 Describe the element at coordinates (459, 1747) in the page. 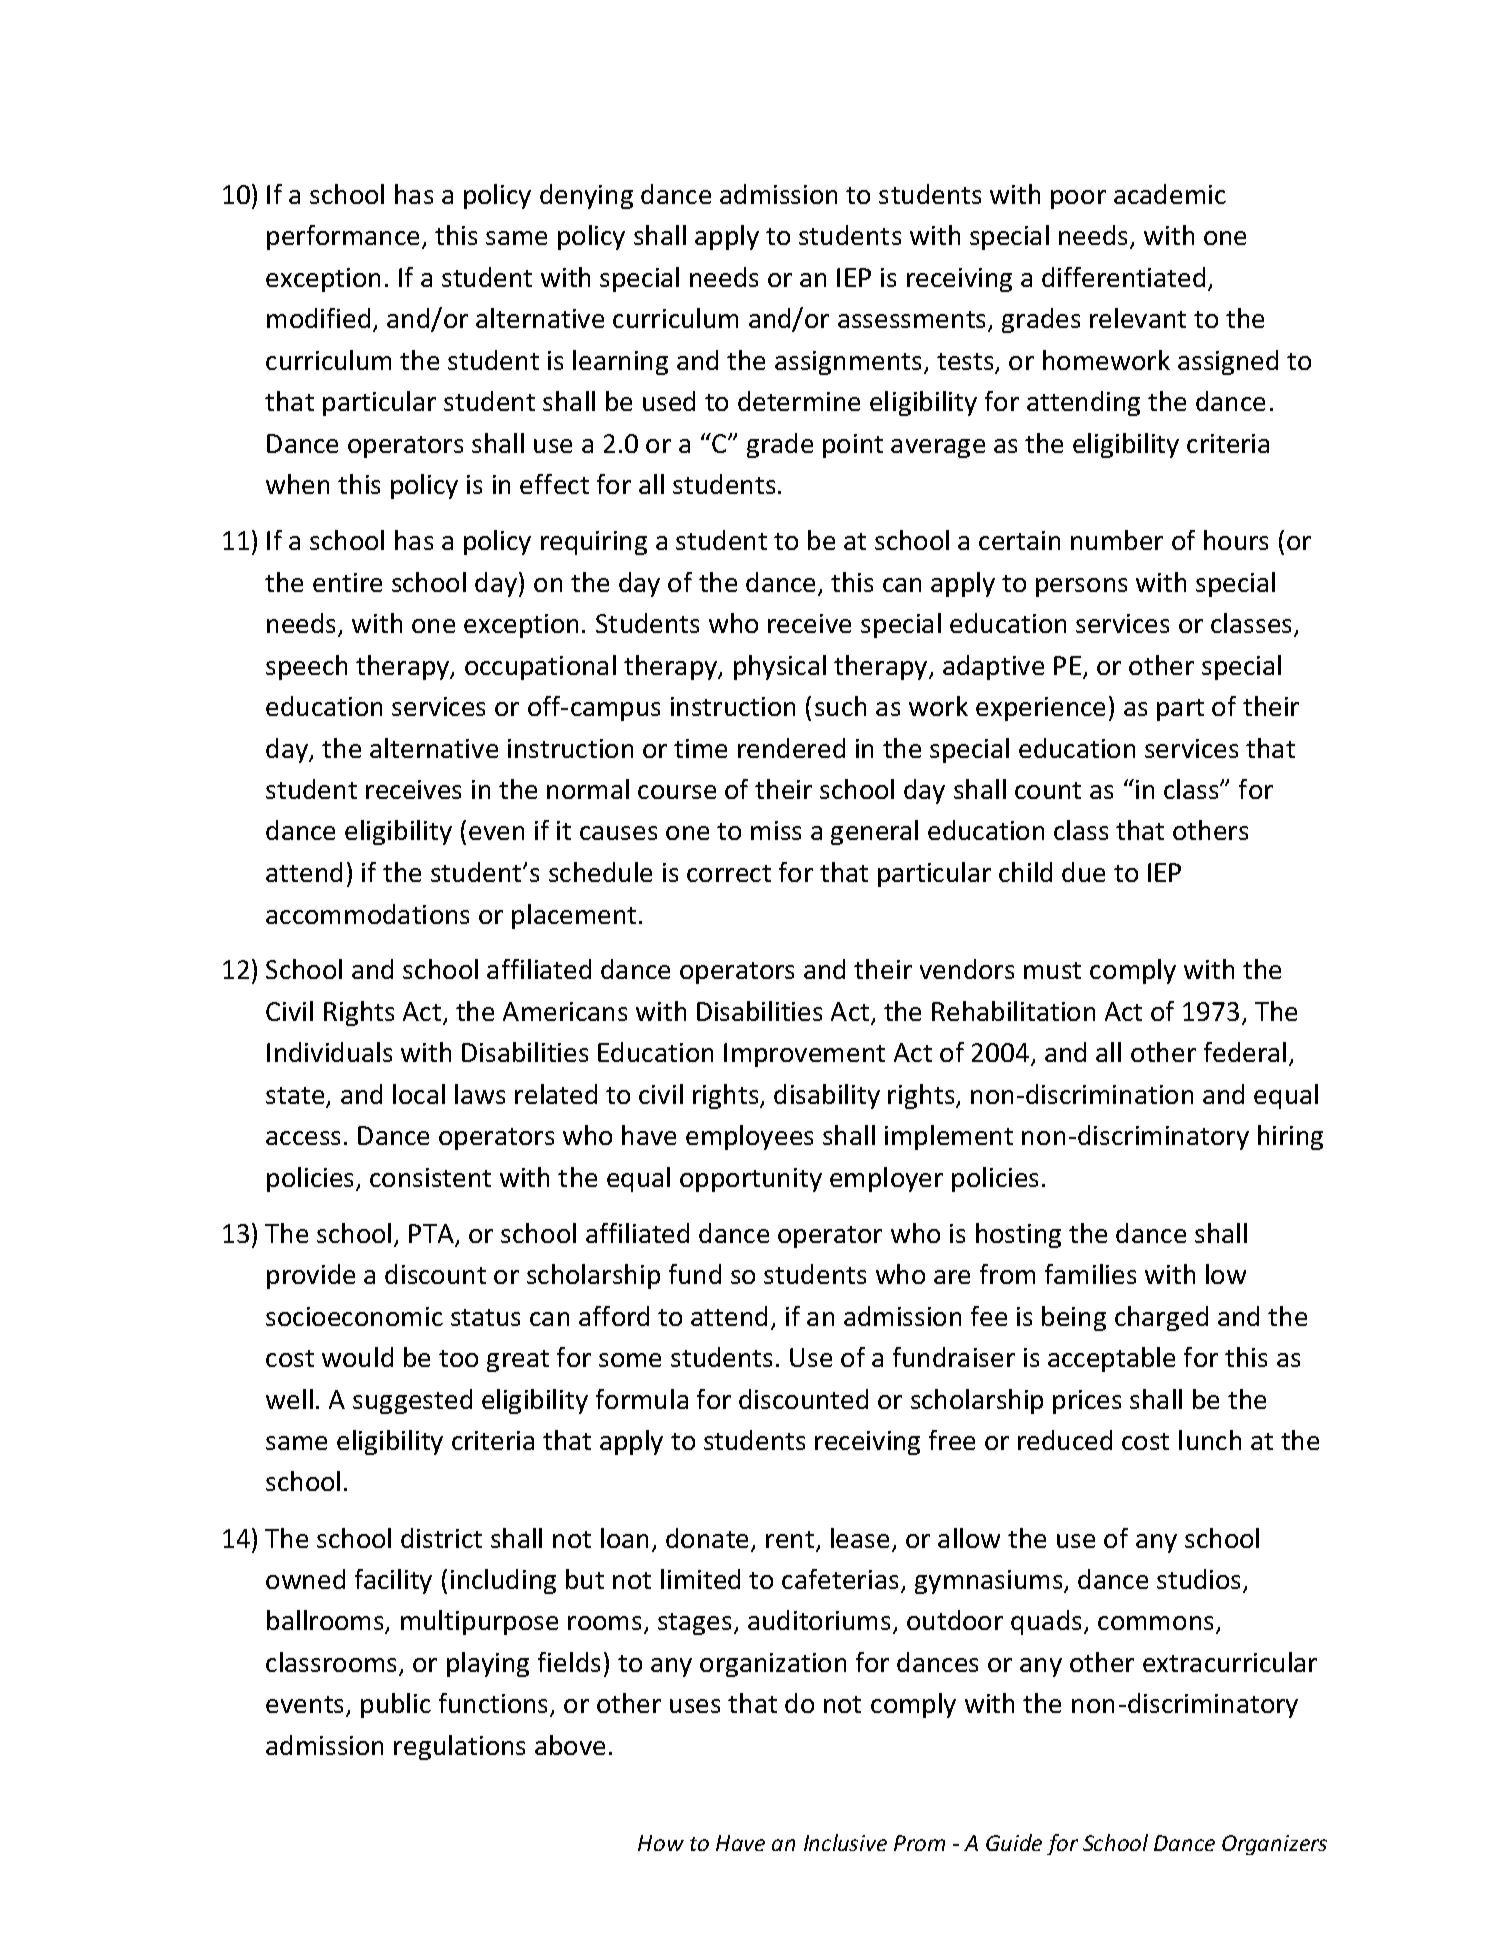

I see `regulations` at that location.
